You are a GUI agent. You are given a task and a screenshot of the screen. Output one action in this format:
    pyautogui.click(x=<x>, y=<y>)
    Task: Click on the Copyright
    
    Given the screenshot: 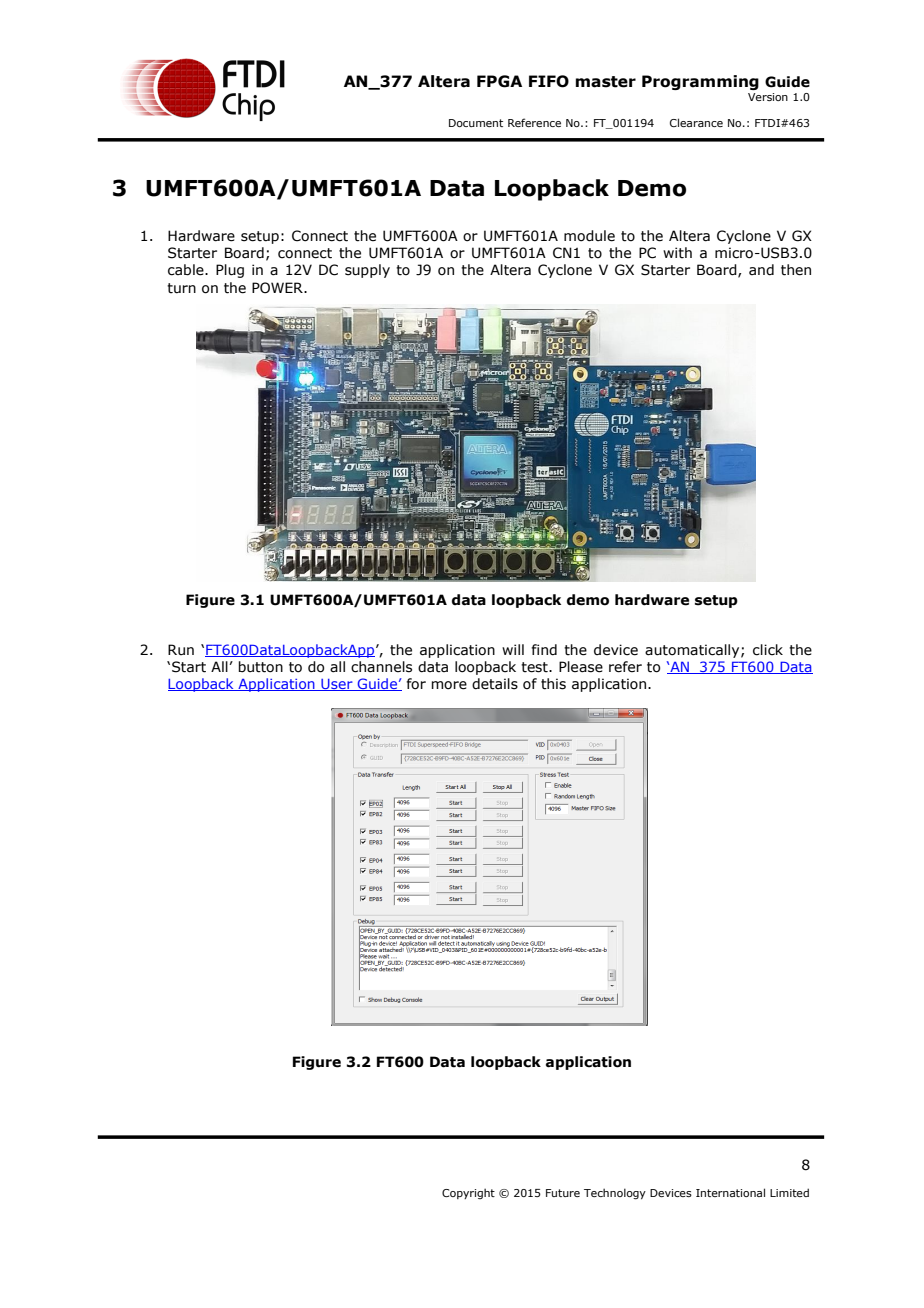 What is the action you would take?
    pyautogui.click(x=468, y=1193)
